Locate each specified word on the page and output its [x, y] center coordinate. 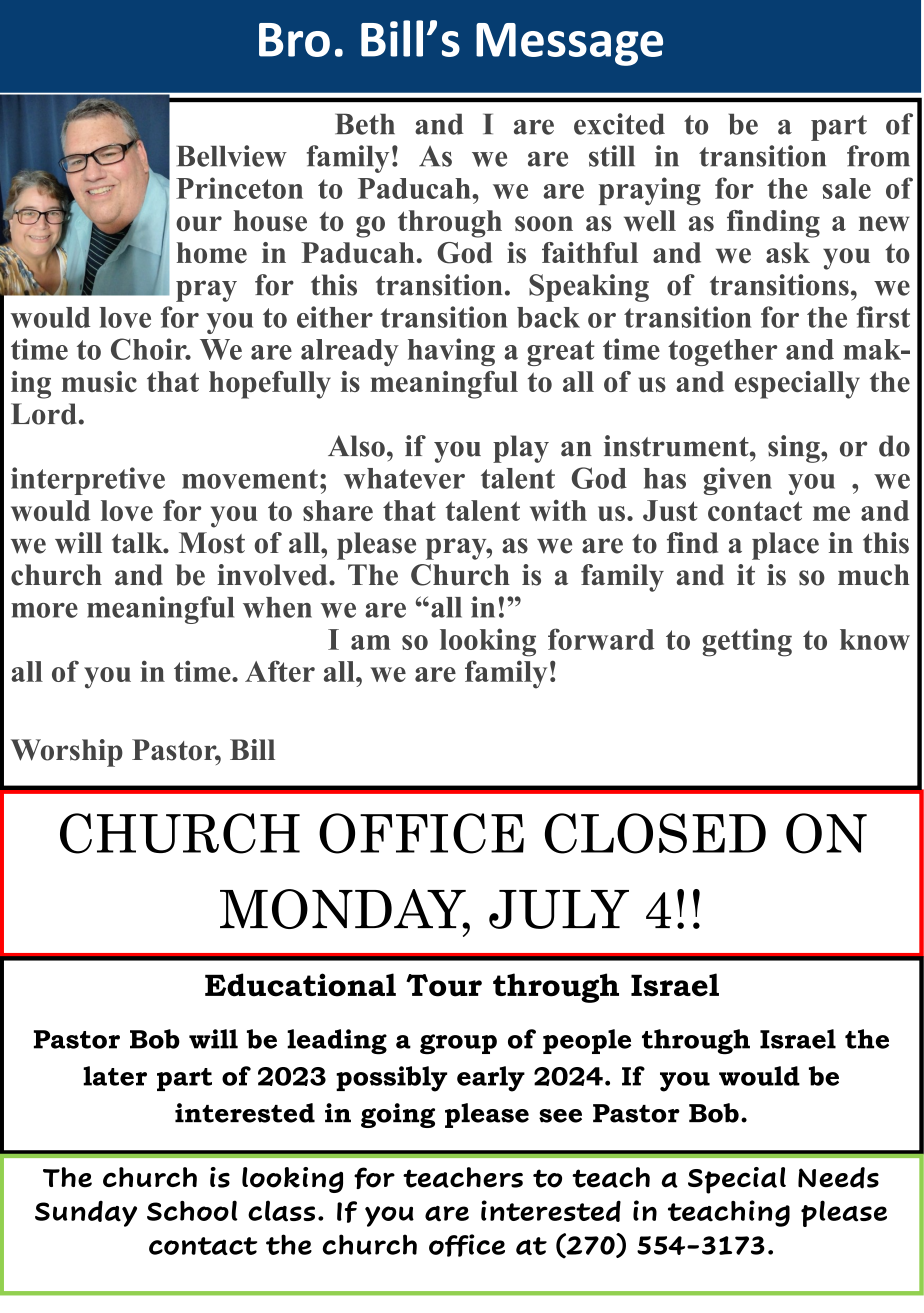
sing [795, 449]
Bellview [231, 156]
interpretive [88, 481]
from [878, 156]
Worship [67, 753]
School [192, 1210]
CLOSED [655, 833]
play [521, 449]
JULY [559, 909]
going [398, 1115]
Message [569, 44]
